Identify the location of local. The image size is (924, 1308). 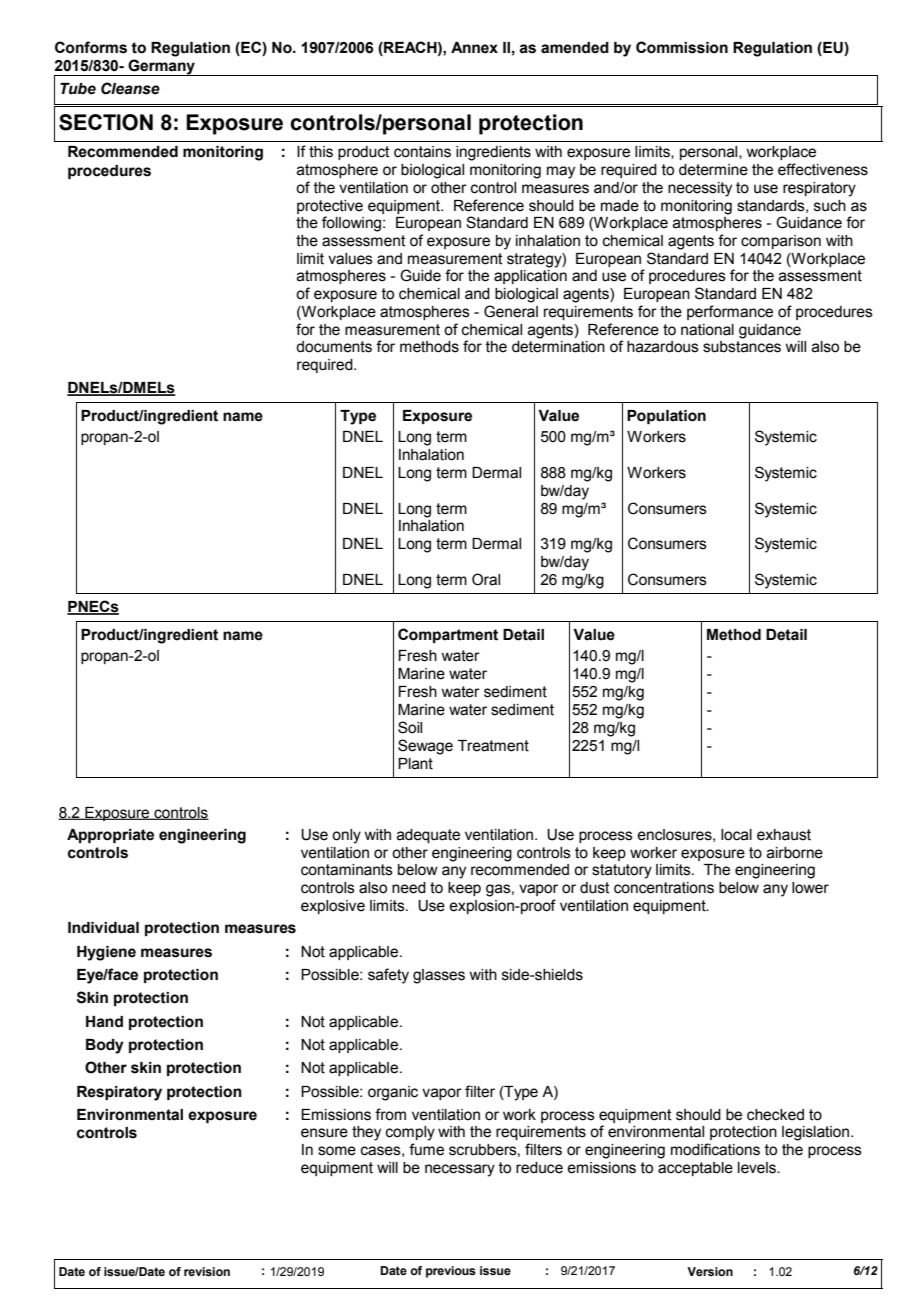
(736, 835).
